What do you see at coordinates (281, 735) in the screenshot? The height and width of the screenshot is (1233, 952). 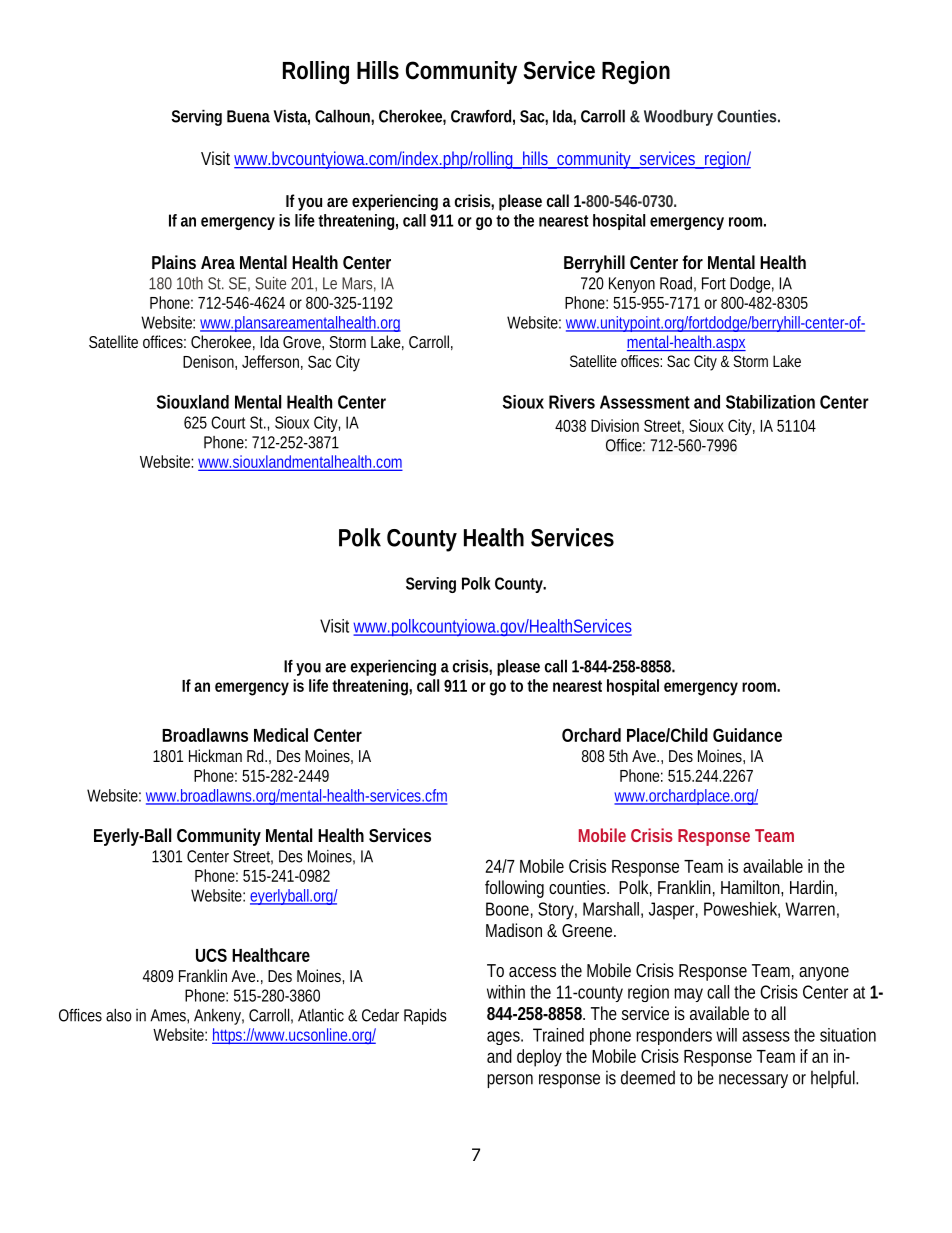 I see `Medical` at bounding box center [281, 735].
